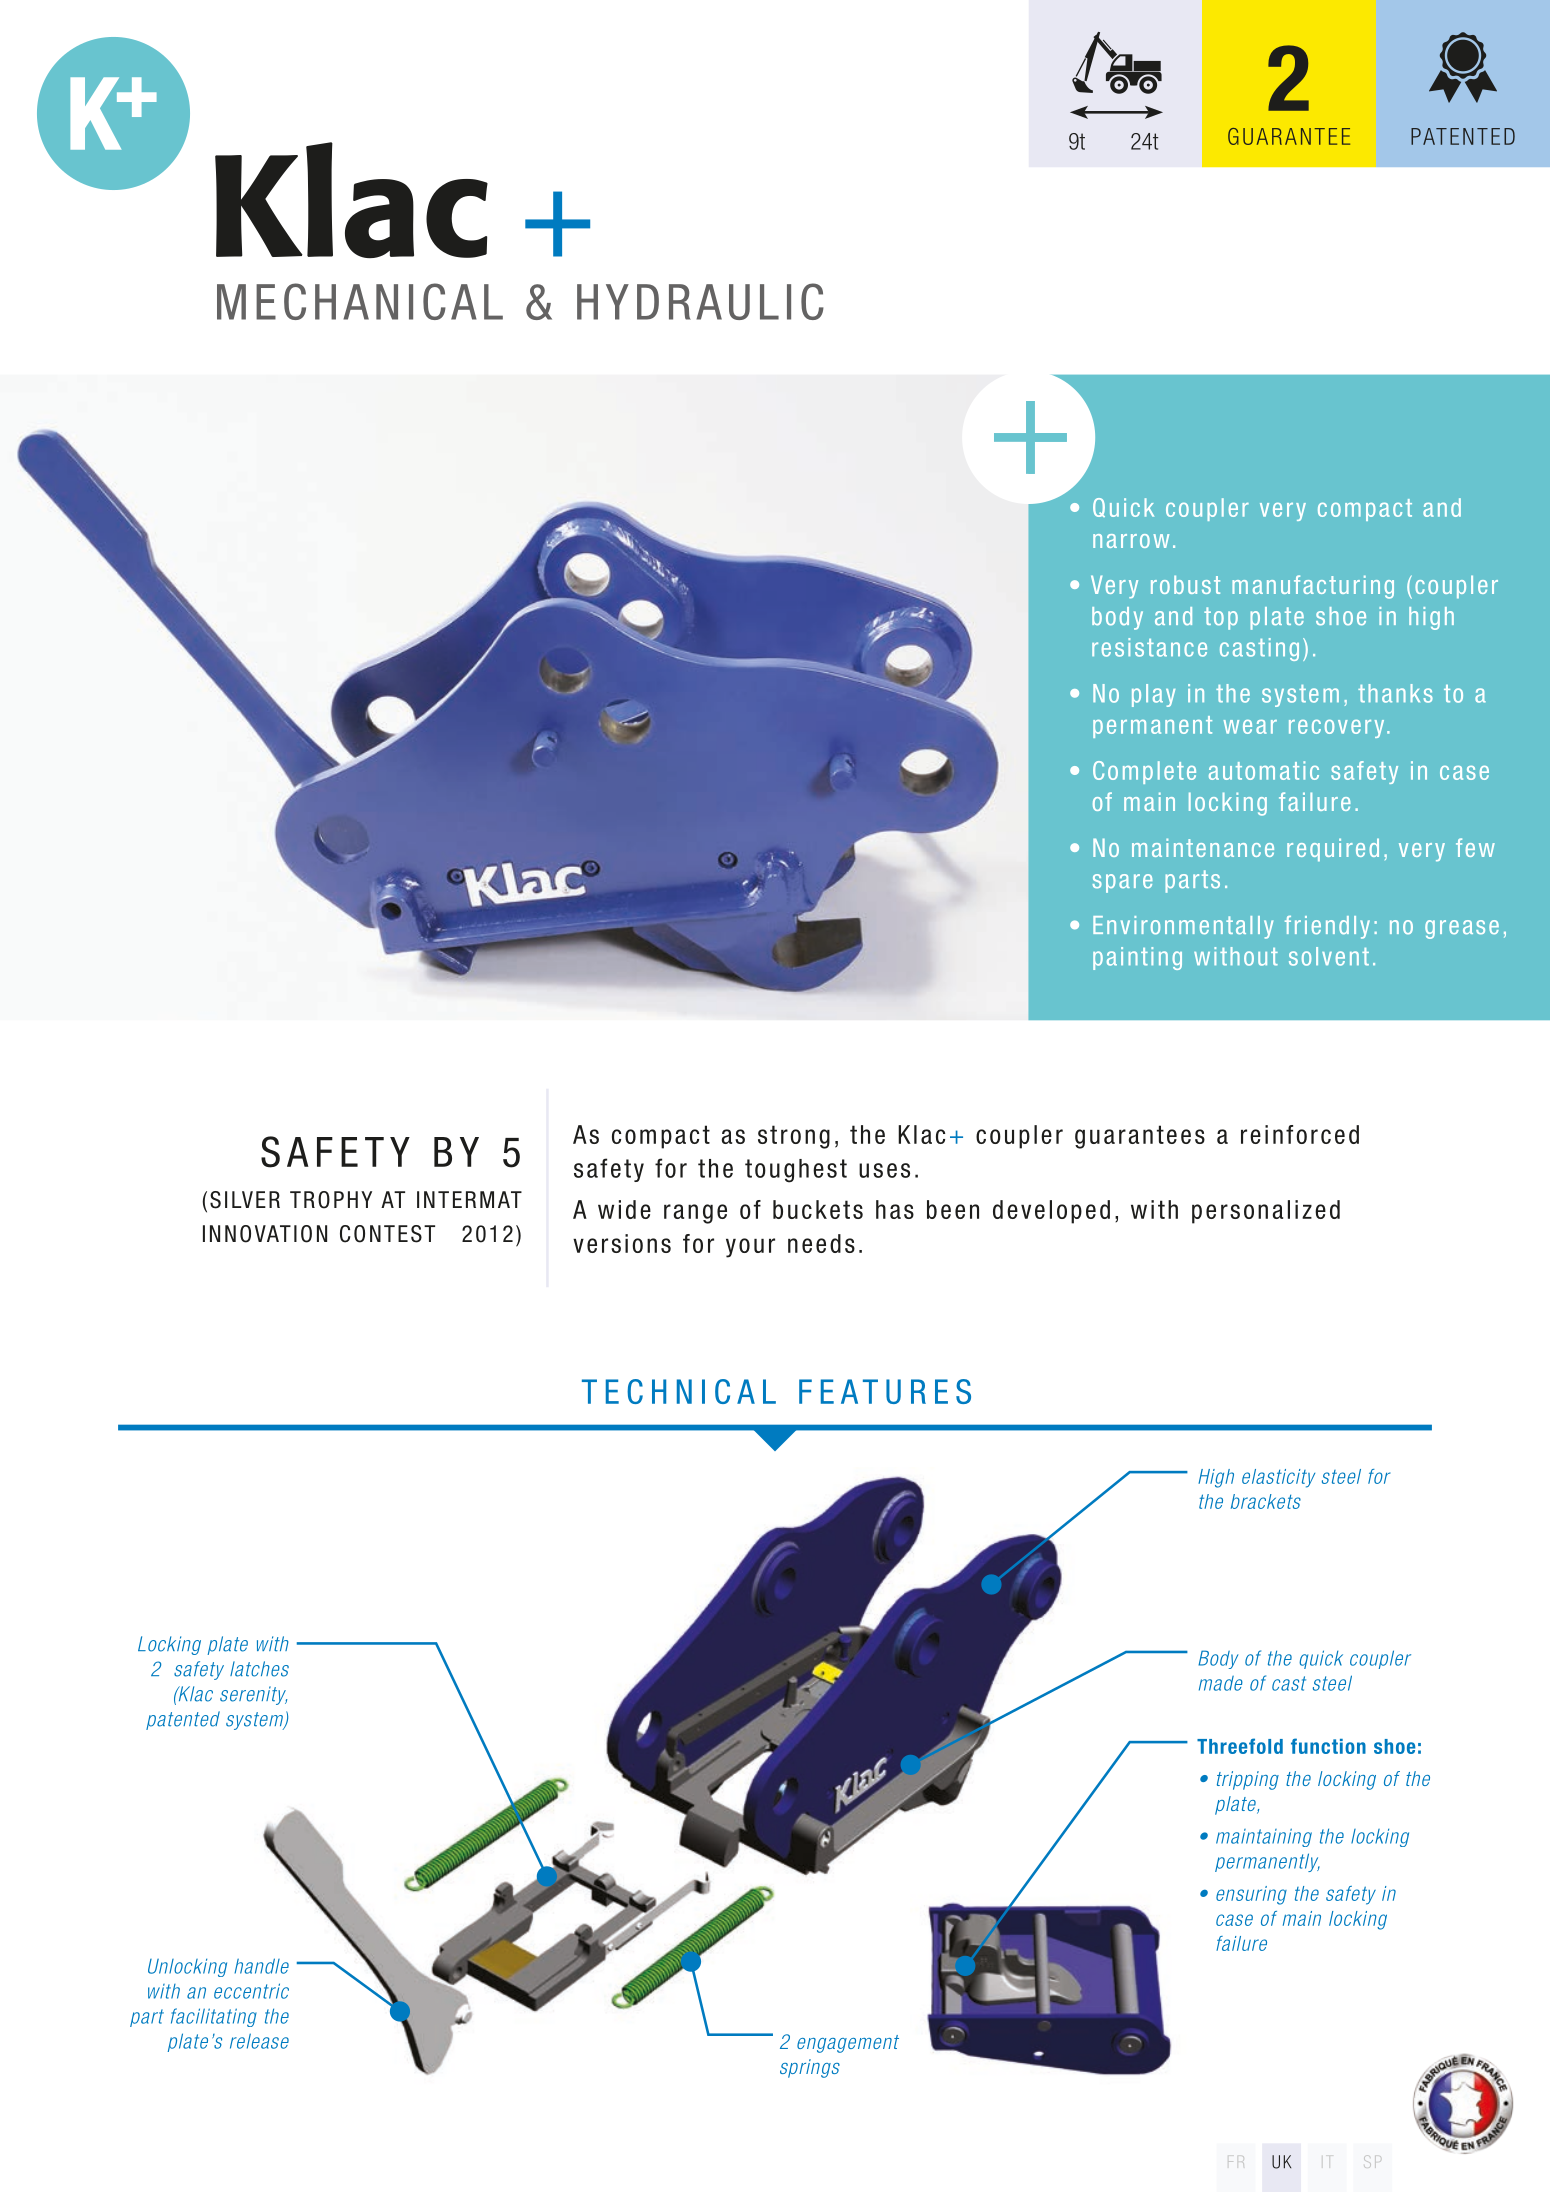  Describe the element at coordinates (1131, 541) in the screenshot. I see `narrow` at that location.
